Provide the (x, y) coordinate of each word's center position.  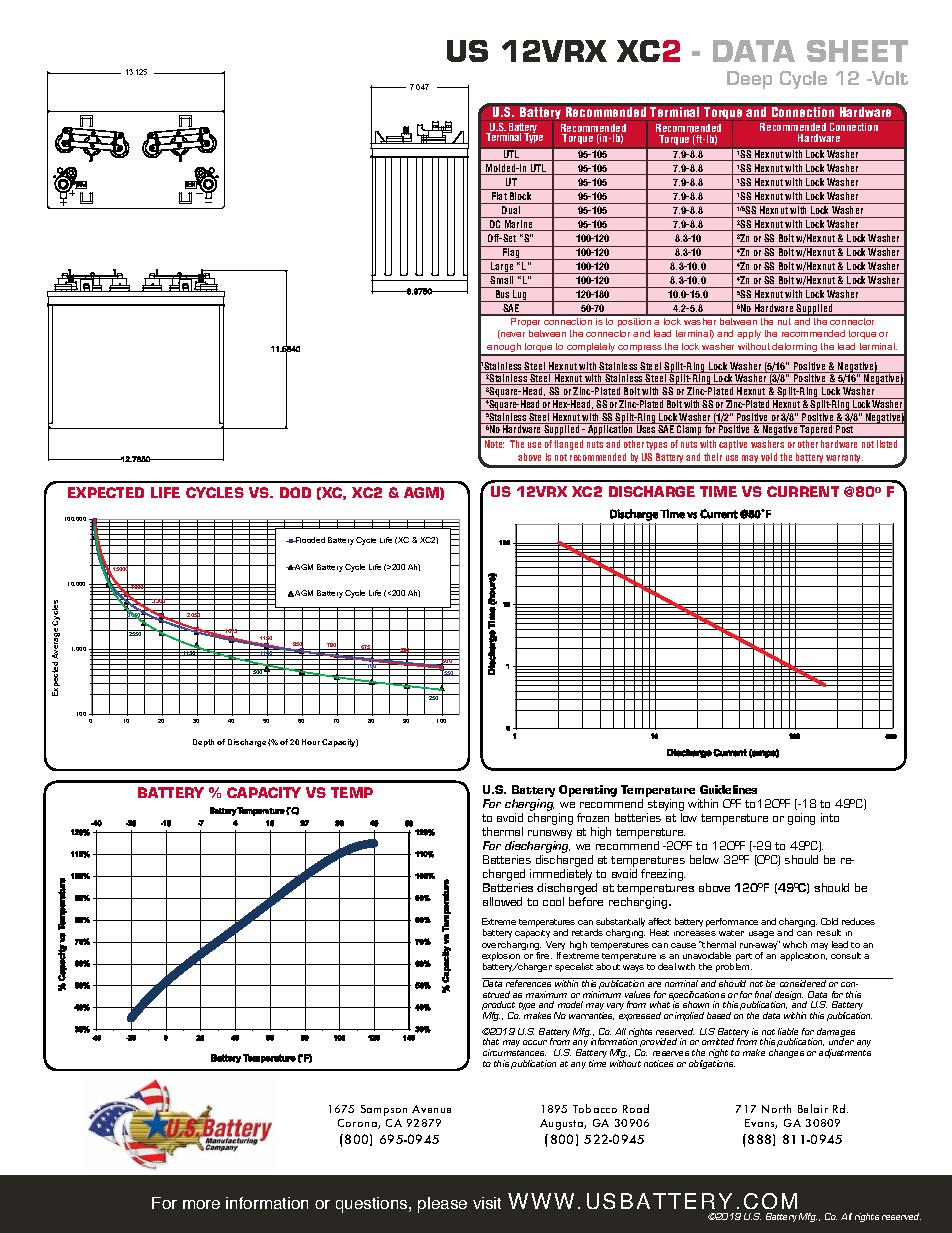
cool (553, 901)
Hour (311, 742)
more (201, 1204)
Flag (511, 253)
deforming (795, 349)
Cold (829, 921)
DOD (295, 492)
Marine (518, 225)
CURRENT (803, 491)
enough (504, 349)
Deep (749, 80)
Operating (588, 791)
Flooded (309, 540)
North (776, 1108)
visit (487, 1203)
